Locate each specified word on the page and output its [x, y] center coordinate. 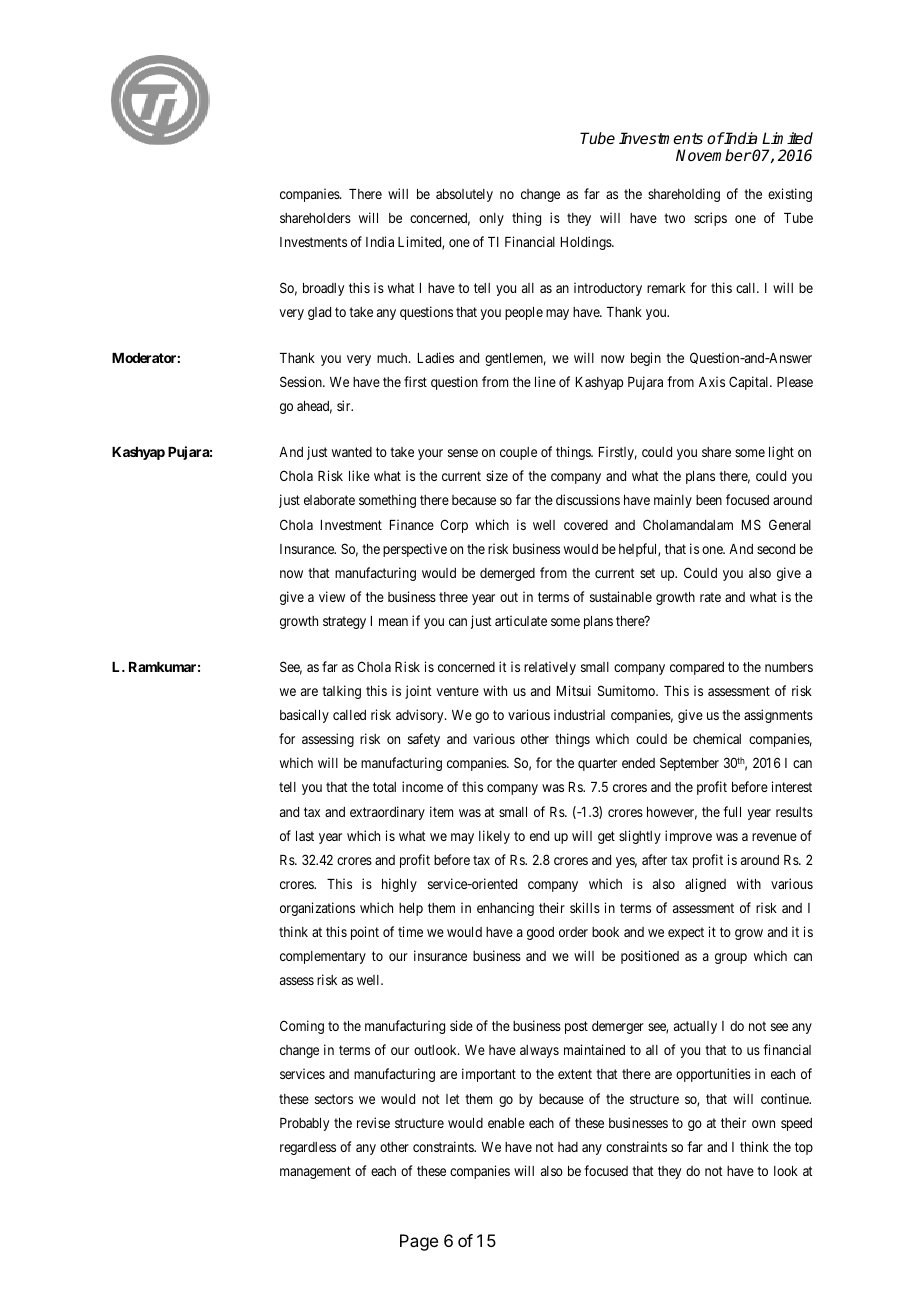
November [714, 155]
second [776, 549]
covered [586, 525]
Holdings [587, 243]
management [315, 1172]
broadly [323, 289]
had [568, 1147]
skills [585, 907]
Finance [412, 524]
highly [399, 885]
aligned [705, 885]
